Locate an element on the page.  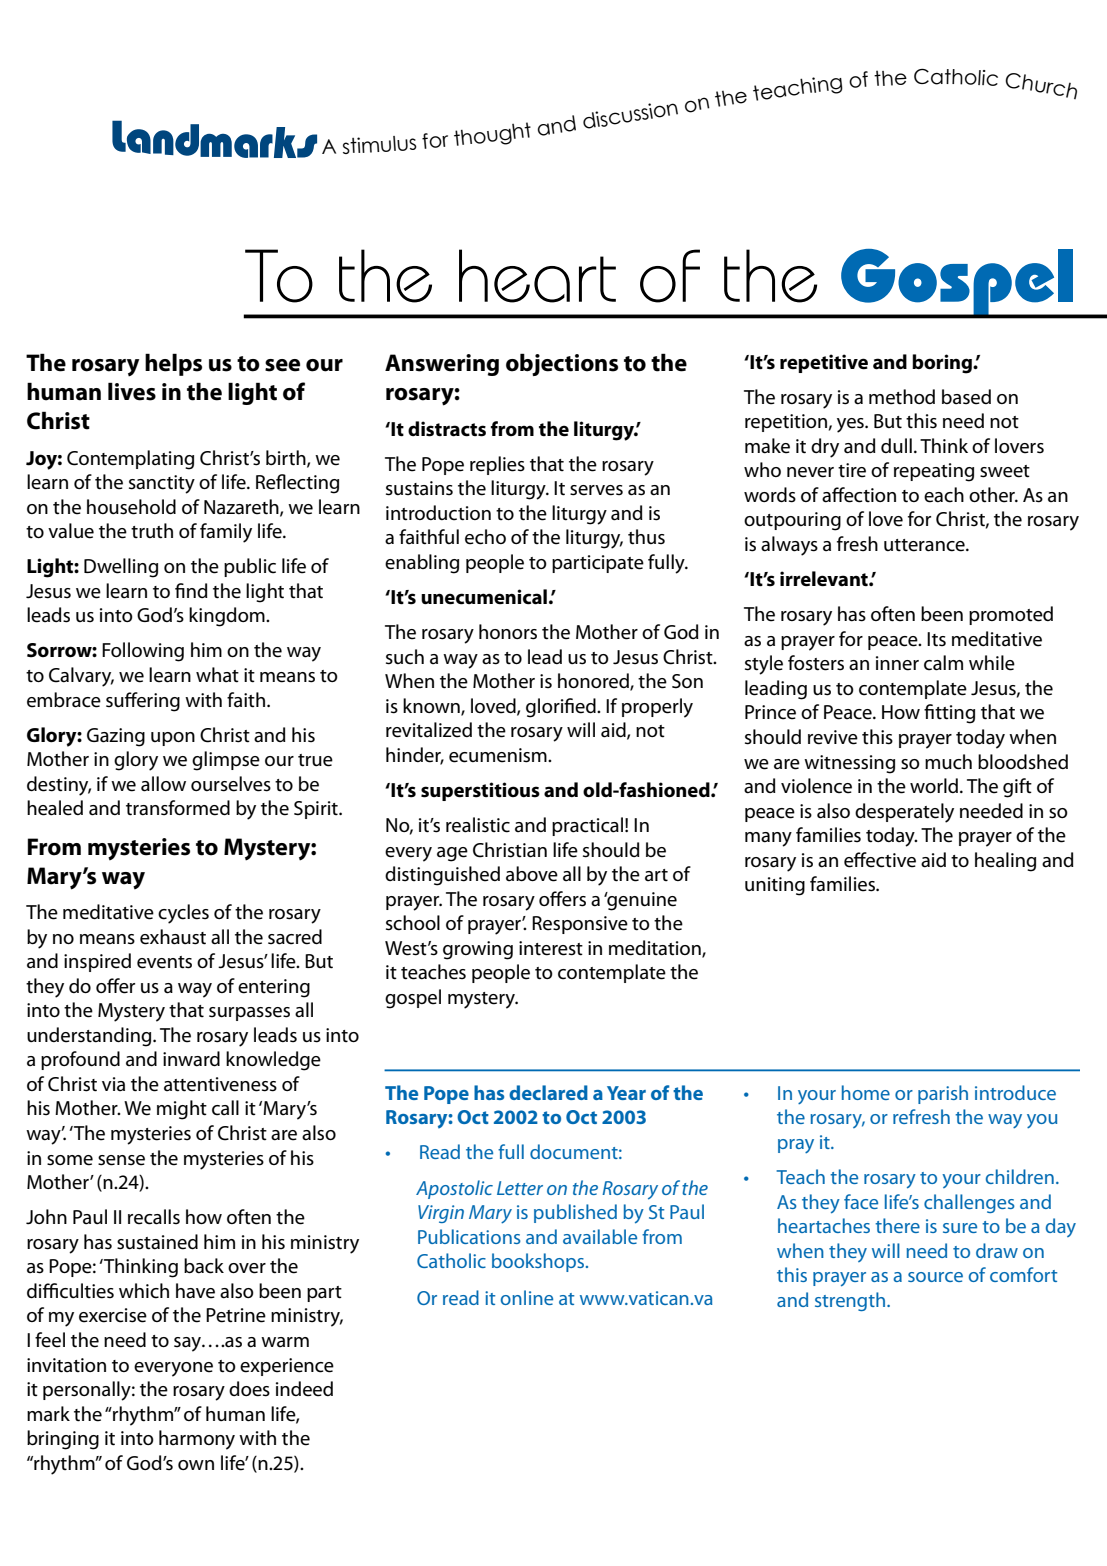
method is located at coordinates (902, 397).
